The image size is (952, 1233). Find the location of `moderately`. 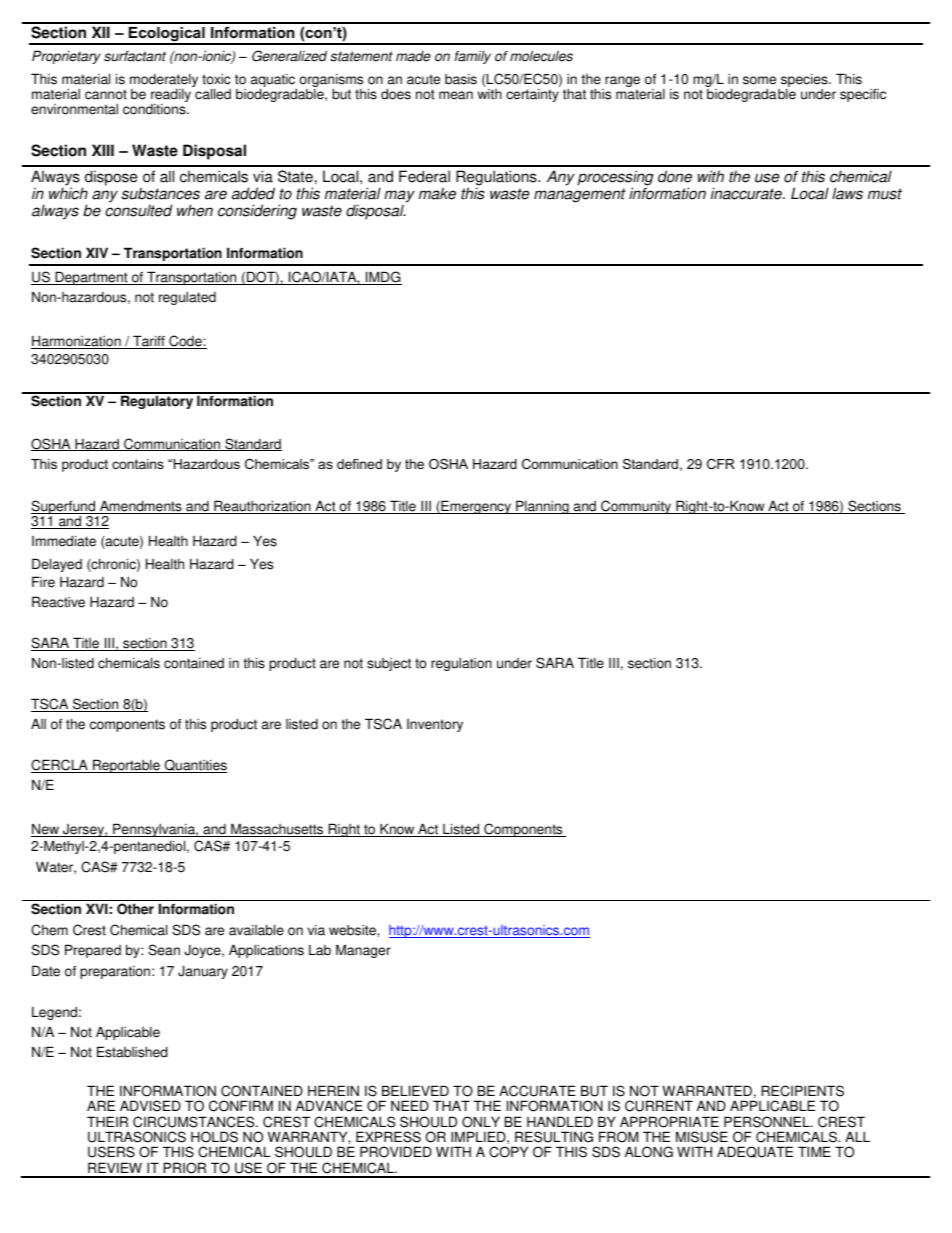

moderately is located at coordinates (164, 82).
